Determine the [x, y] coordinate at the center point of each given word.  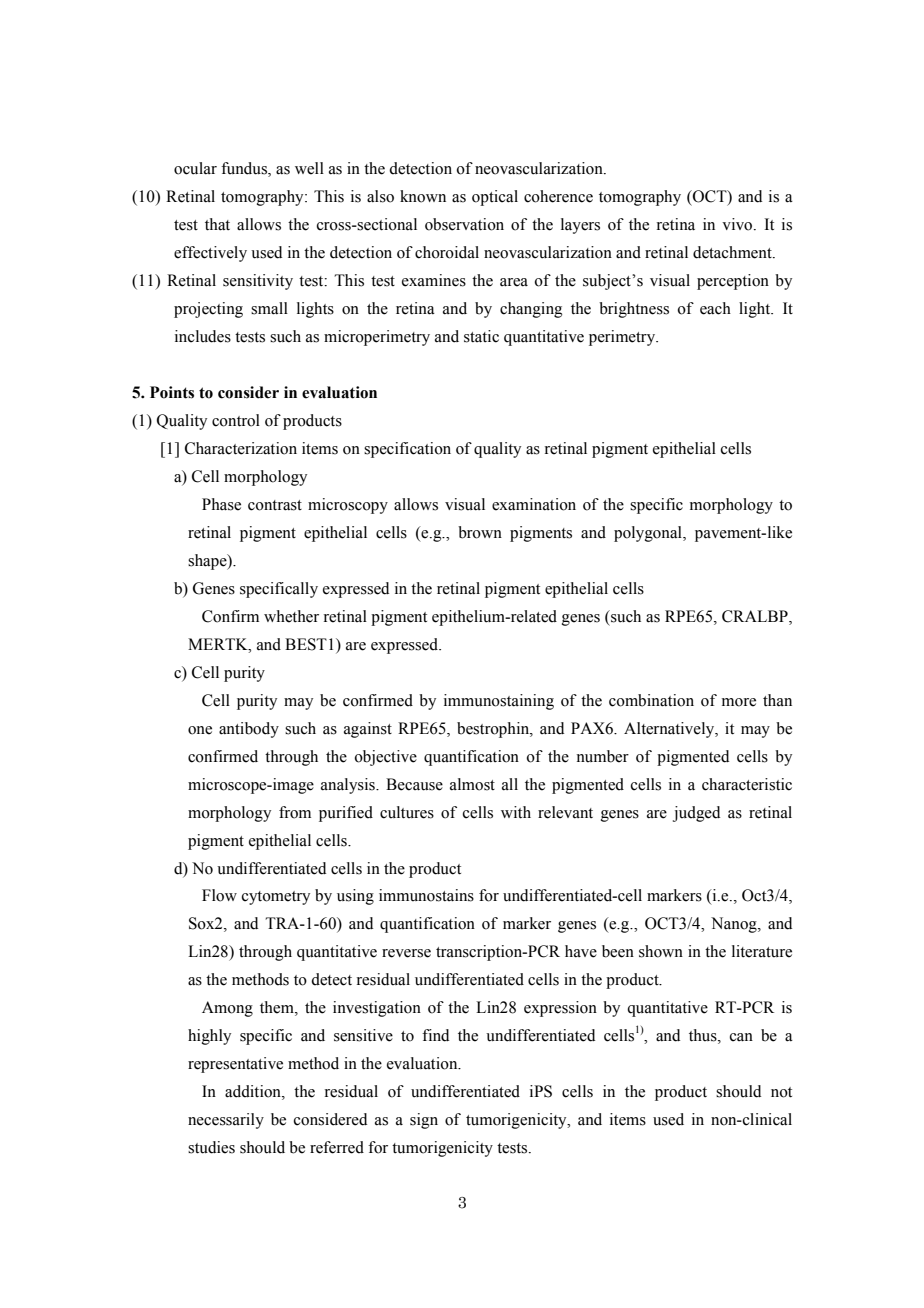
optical [495, 198]
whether [291, 616]
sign [424, 1121]
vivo [738, 224]
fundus [245, 169]
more [739, 702]
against [368, 730]
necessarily [226, 1121]
